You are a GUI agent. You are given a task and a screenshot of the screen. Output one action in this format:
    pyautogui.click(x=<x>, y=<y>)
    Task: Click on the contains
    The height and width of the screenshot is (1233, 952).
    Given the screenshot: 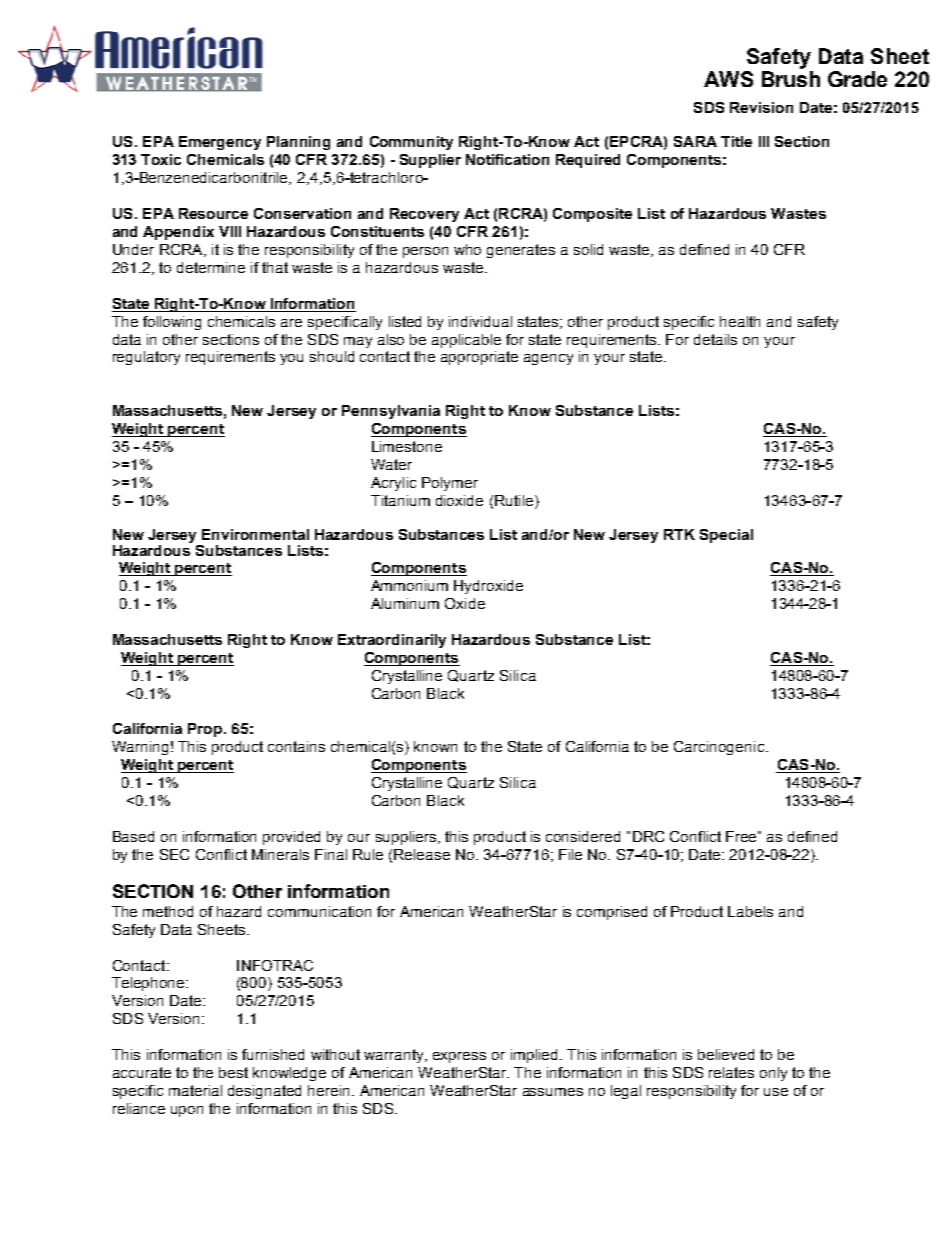 What is the action you would take?
    pyautogui.click(x=296, y=746)
